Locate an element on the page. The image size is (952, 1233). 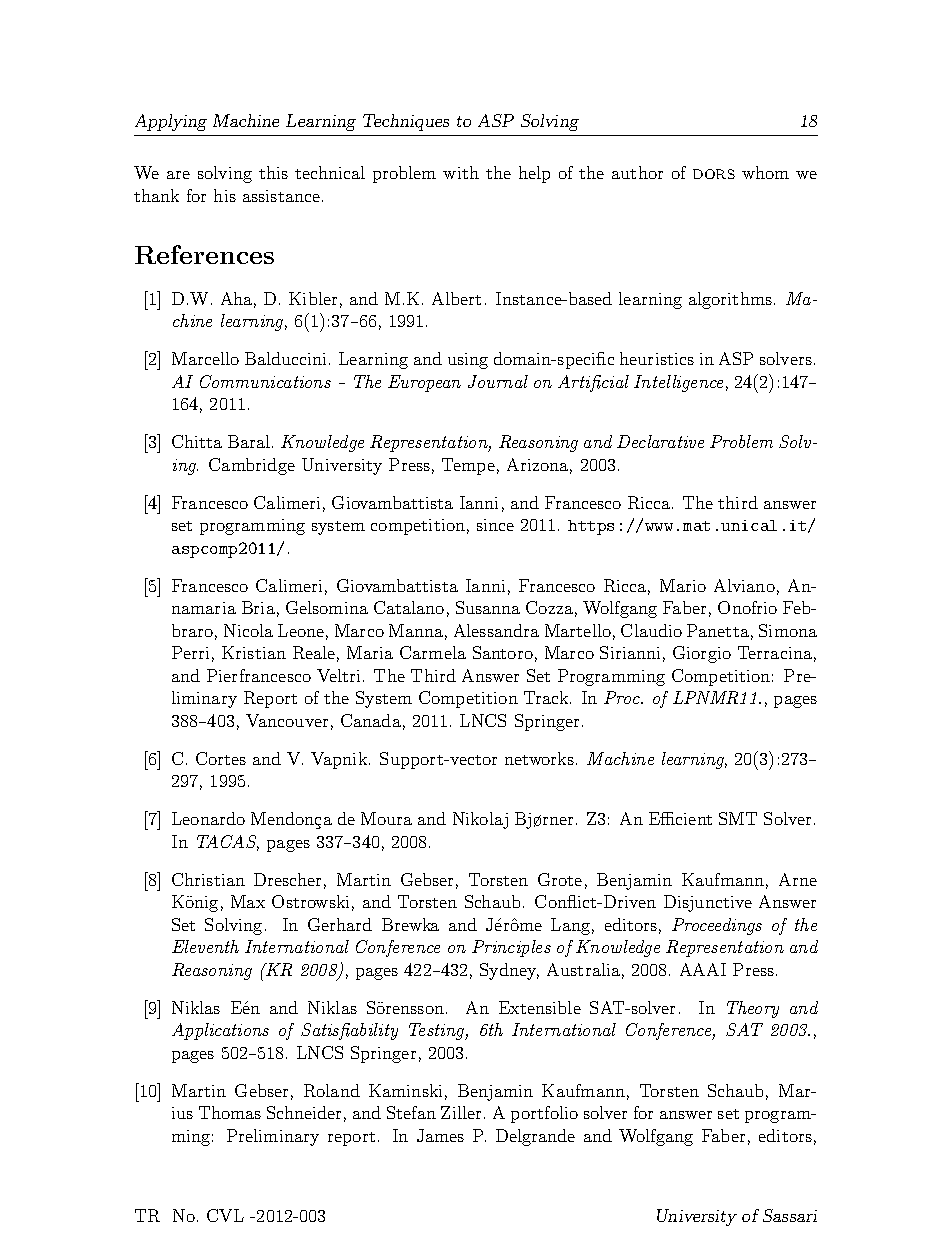
Applications is located at coordinates (220, 1031).
